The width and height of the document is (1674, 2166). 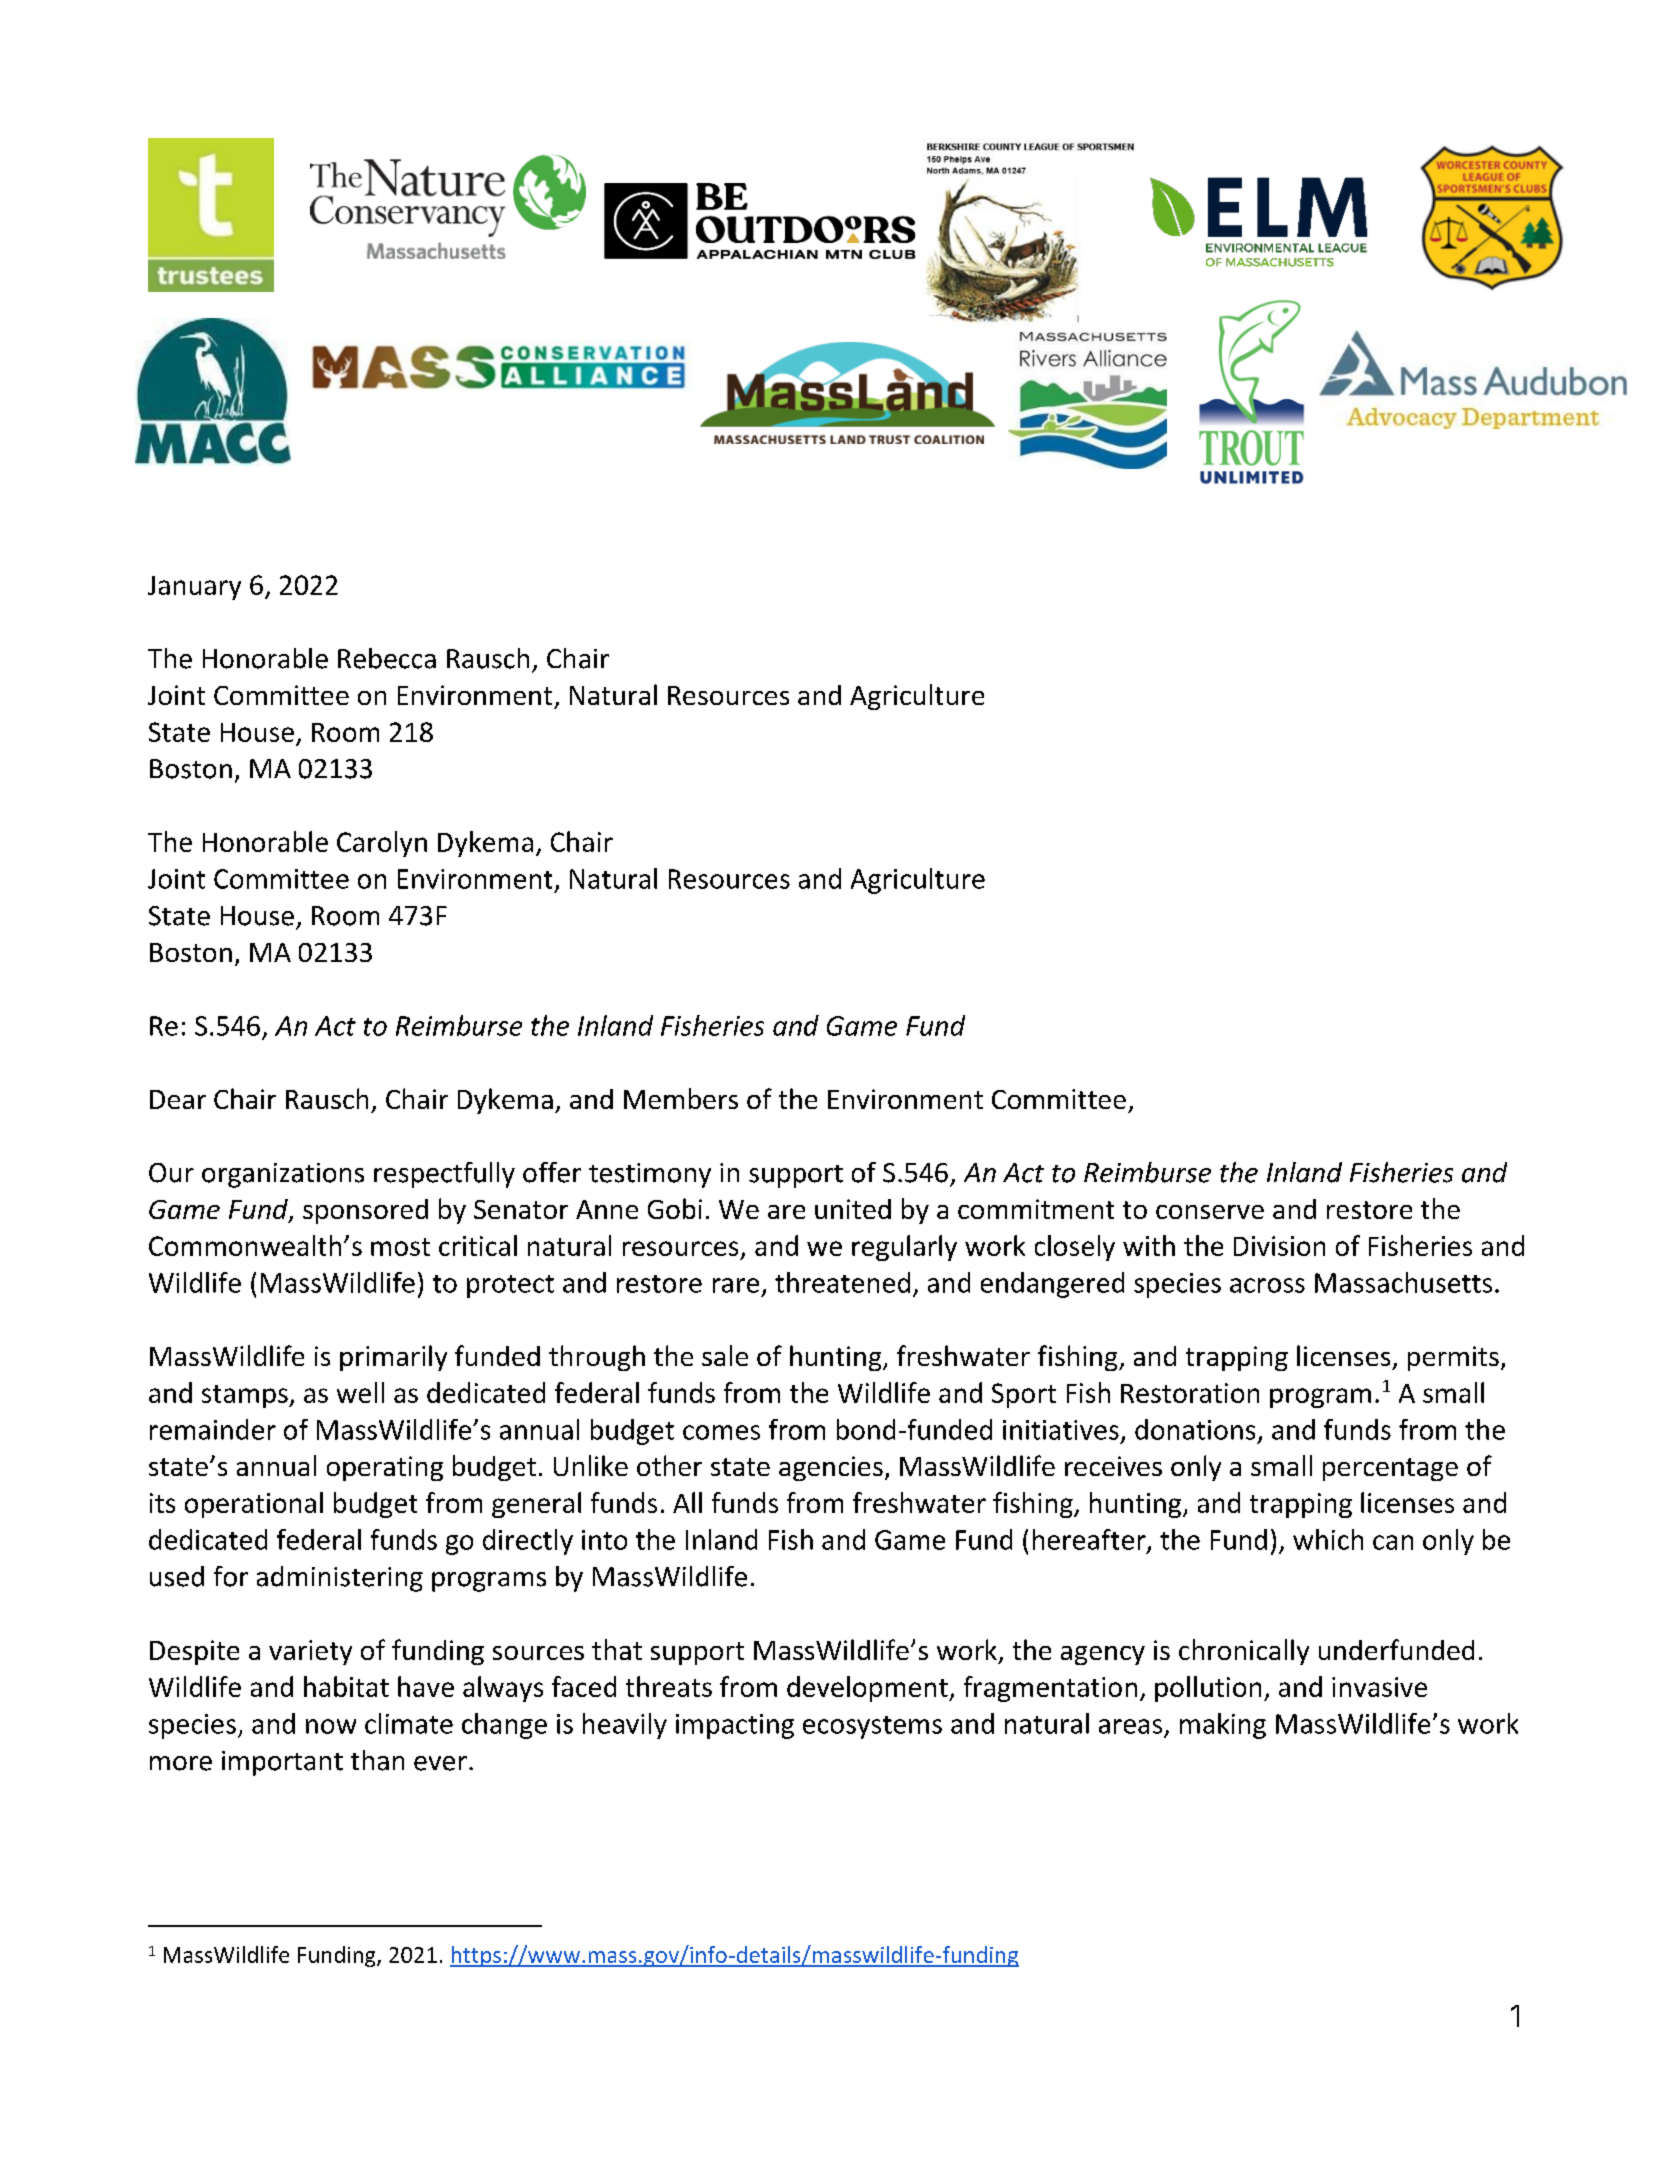 What do you see at coordinates (382, 844) in the document?
I see `Carolyn` at bounding box center [382, 844].
